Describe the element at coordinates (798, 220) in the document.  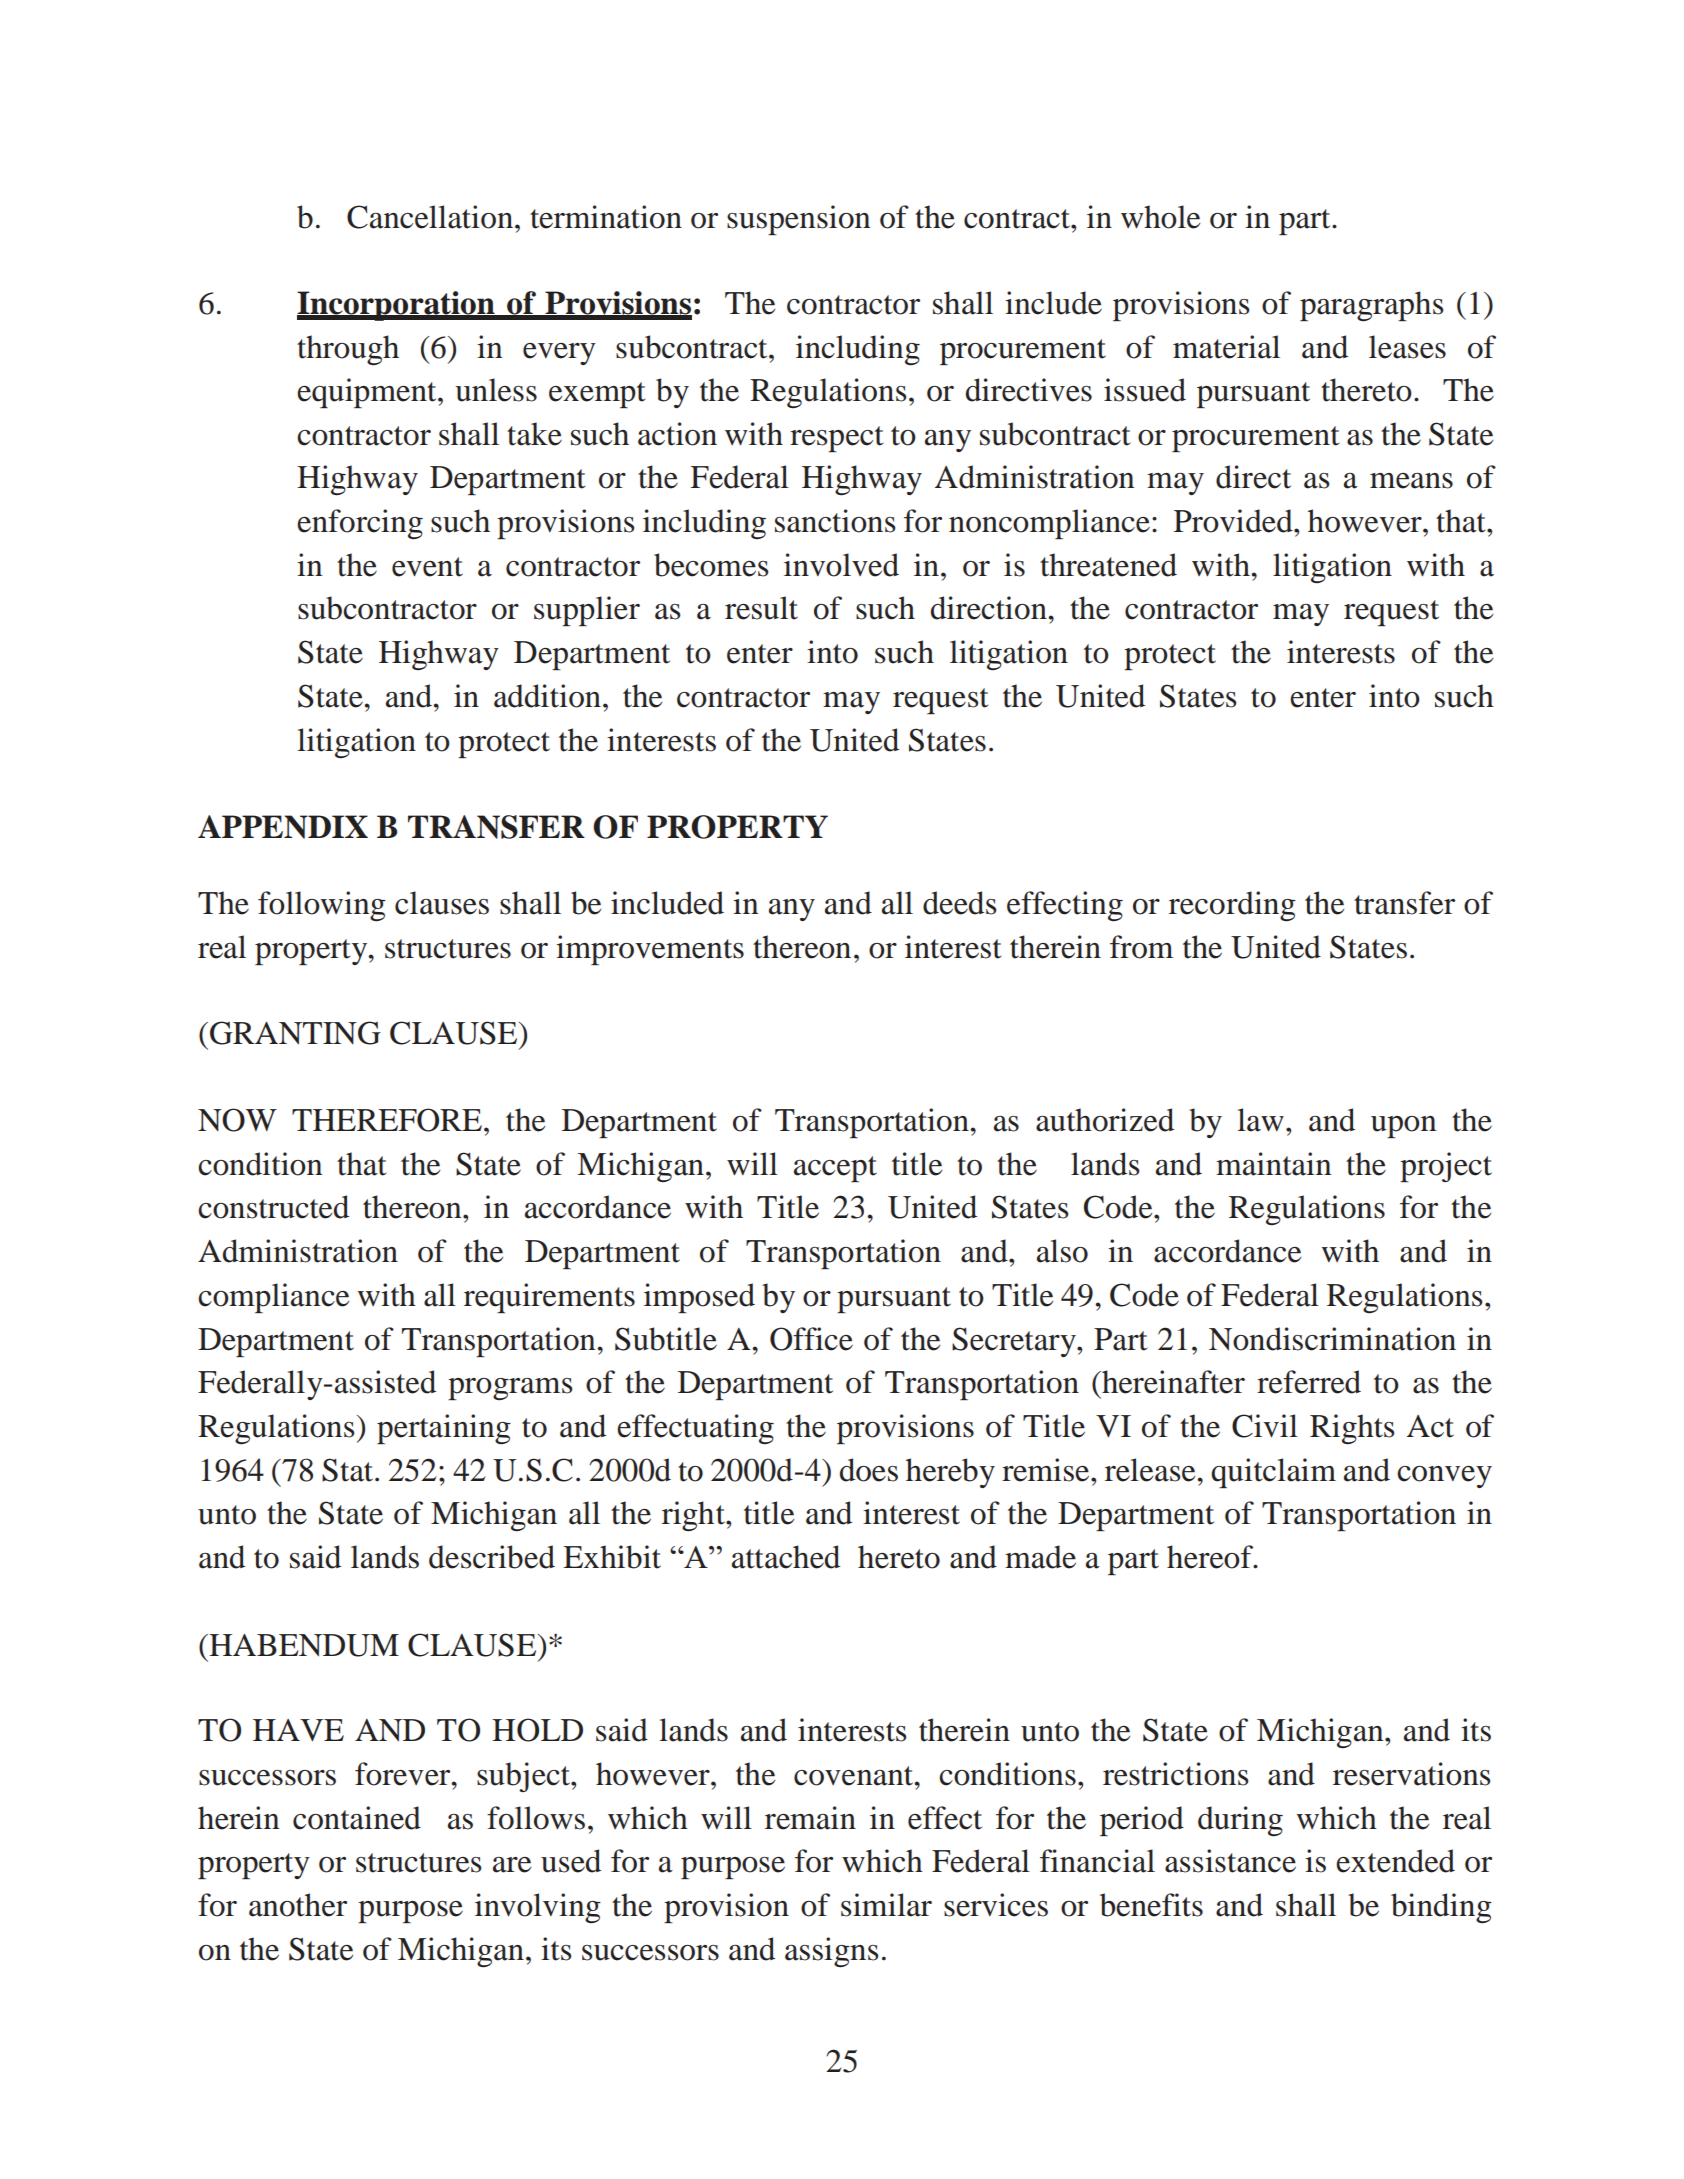
I see `suspension` at that location.
